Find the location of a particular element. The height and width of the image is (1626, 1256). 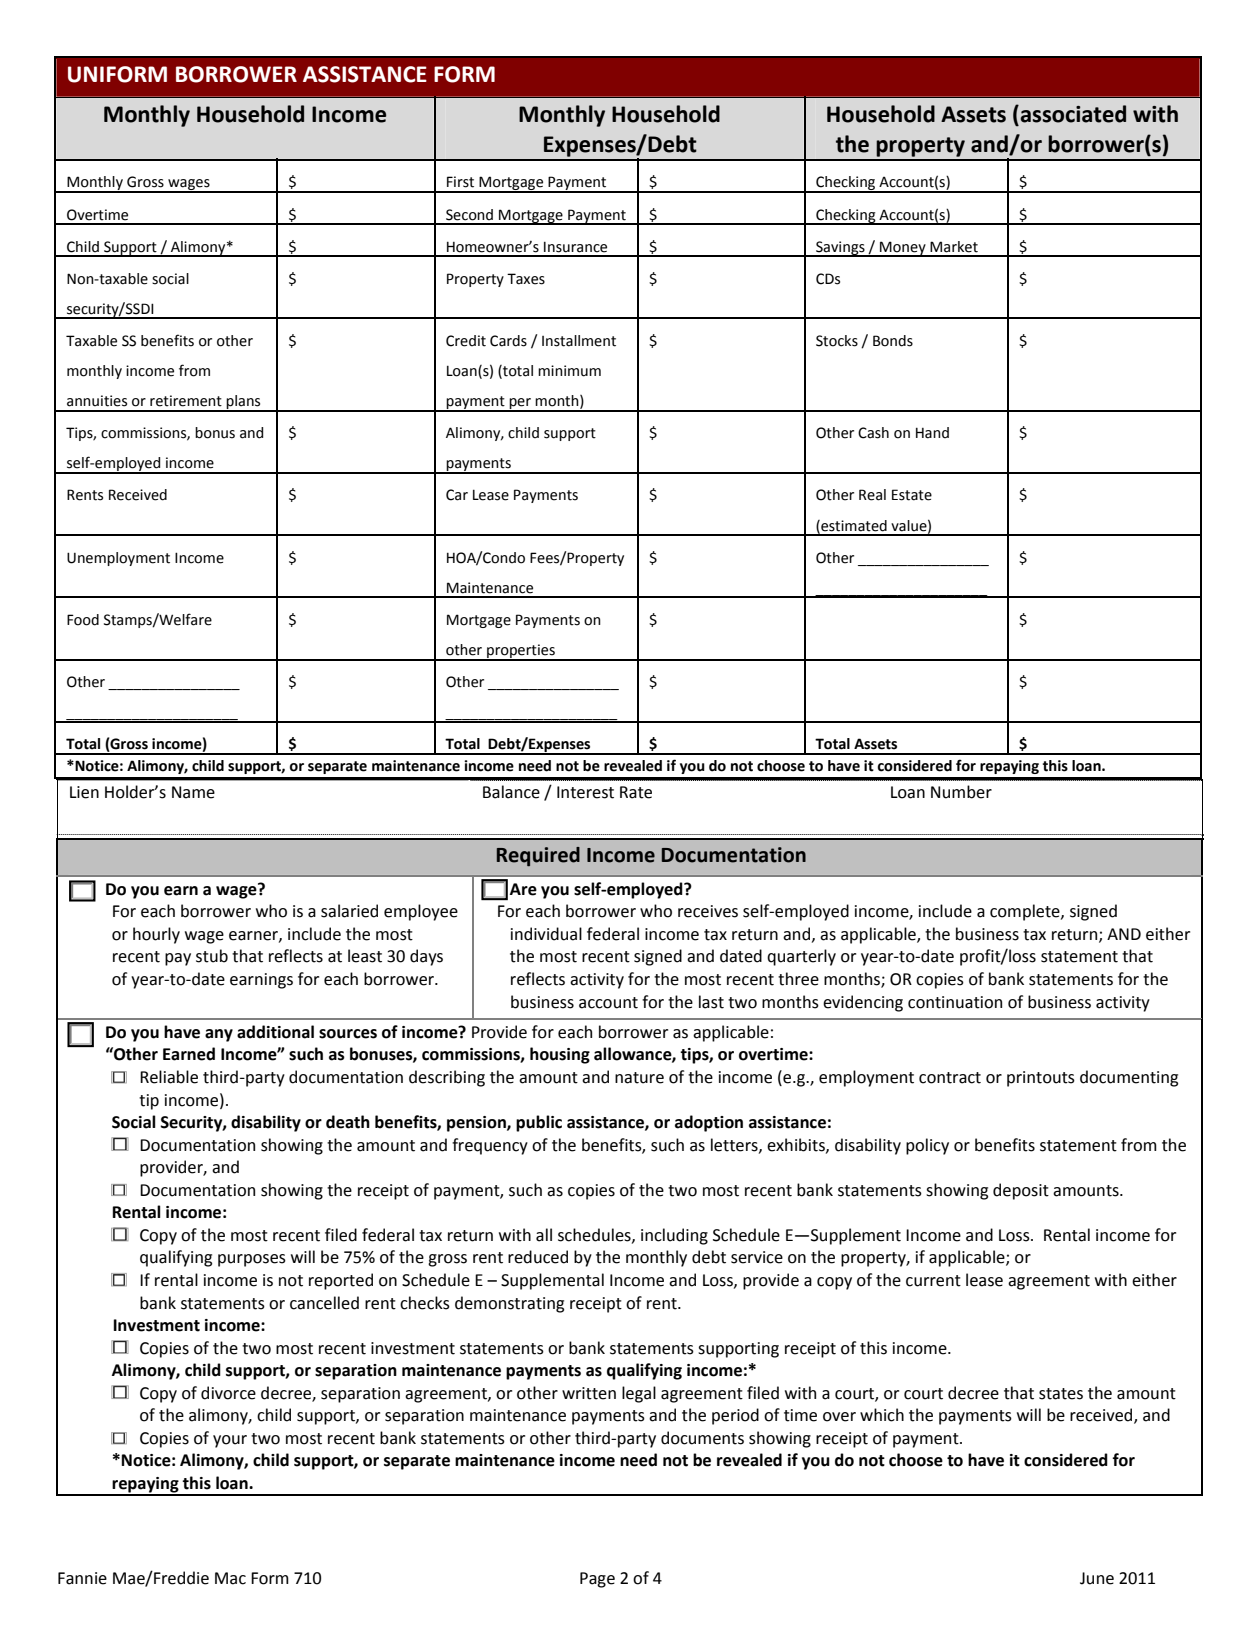

First is located at coordinates (460, 182).
